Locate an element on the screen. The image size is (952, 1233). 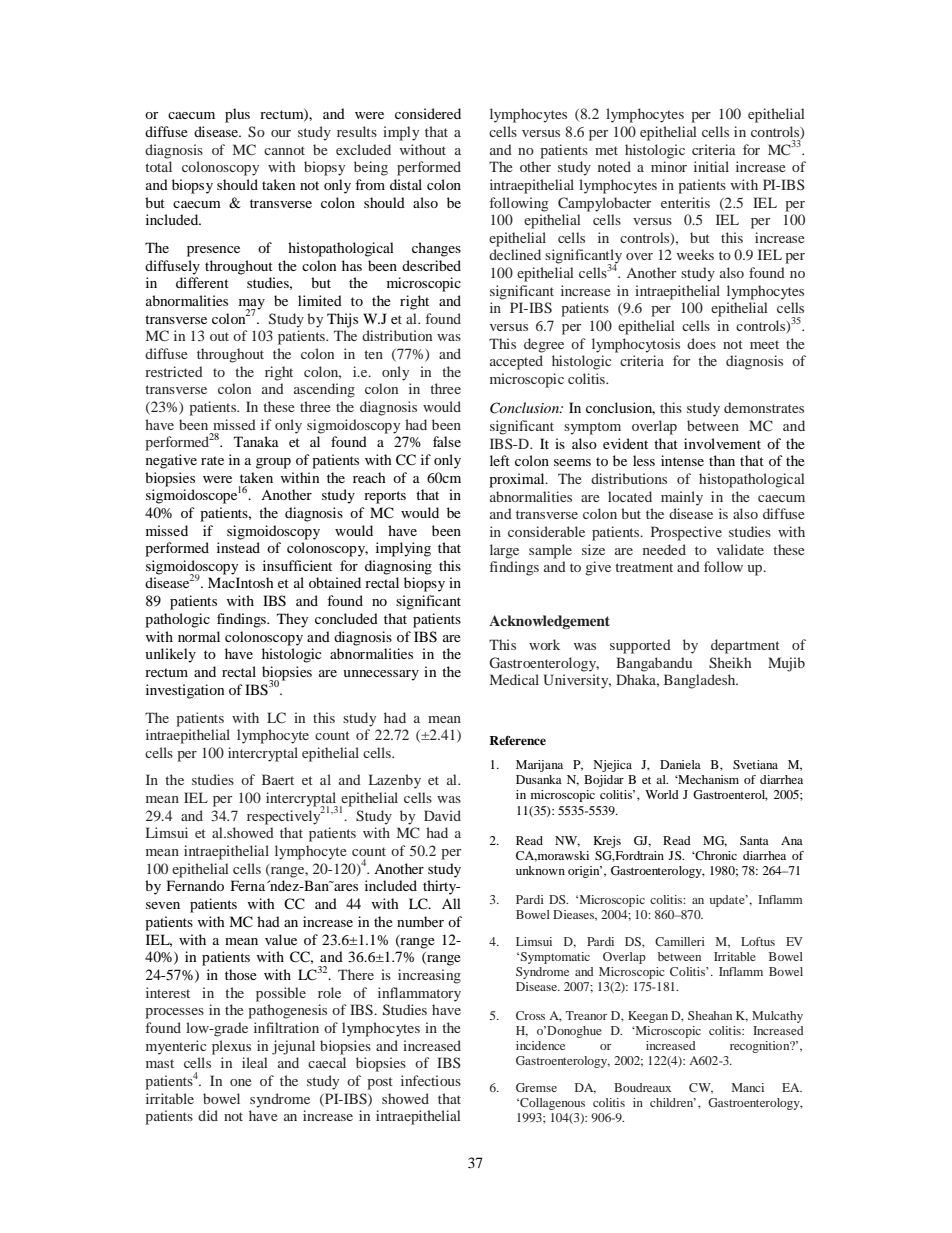
considered is located at coordinates (428, 113).
